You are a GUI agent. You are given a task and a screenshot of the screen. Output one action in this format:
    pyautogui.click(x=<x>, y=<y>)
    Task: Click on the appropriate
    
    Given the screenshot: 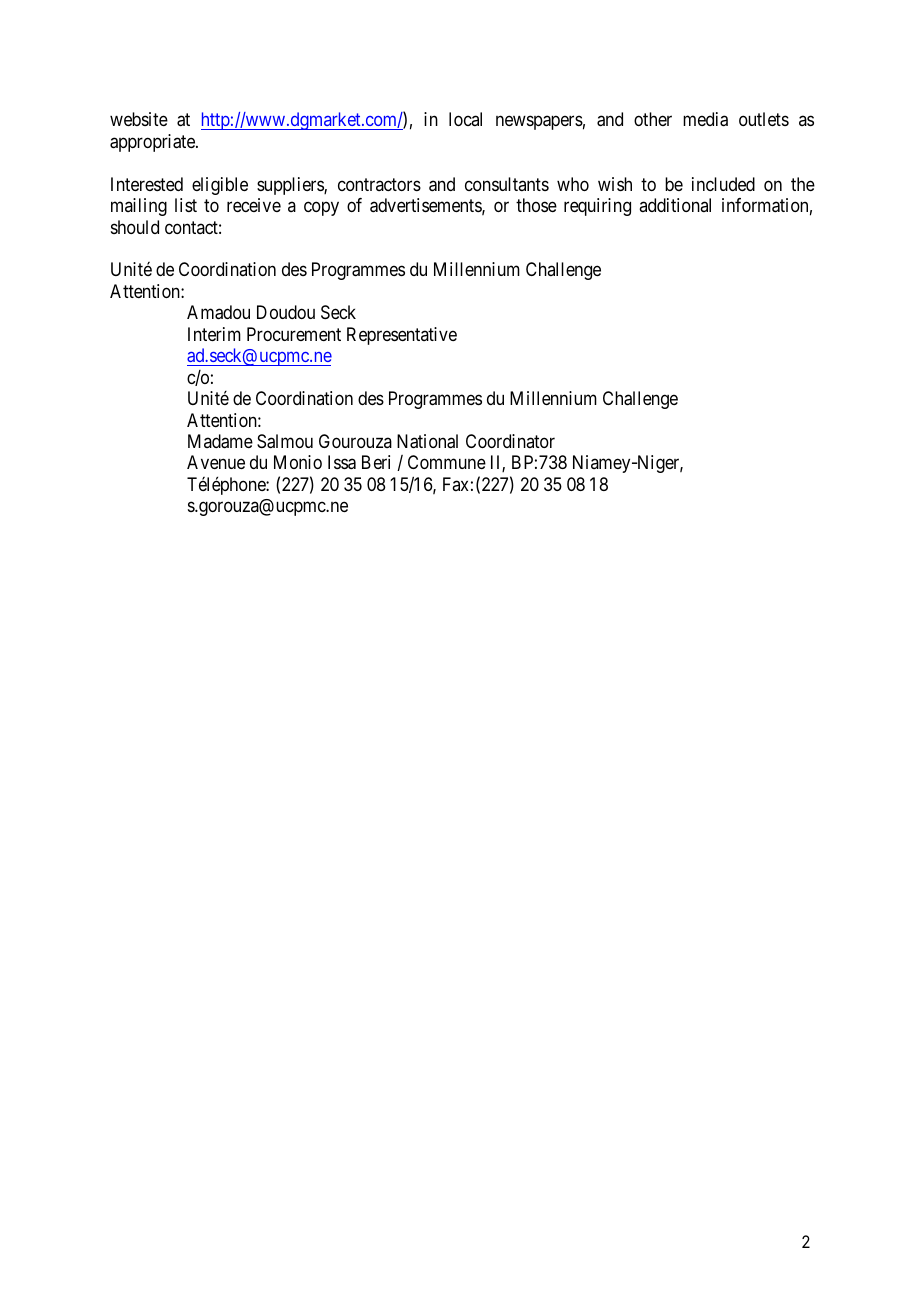 What is the action you would take?
    pyautogui.click(x=153, y=143)
